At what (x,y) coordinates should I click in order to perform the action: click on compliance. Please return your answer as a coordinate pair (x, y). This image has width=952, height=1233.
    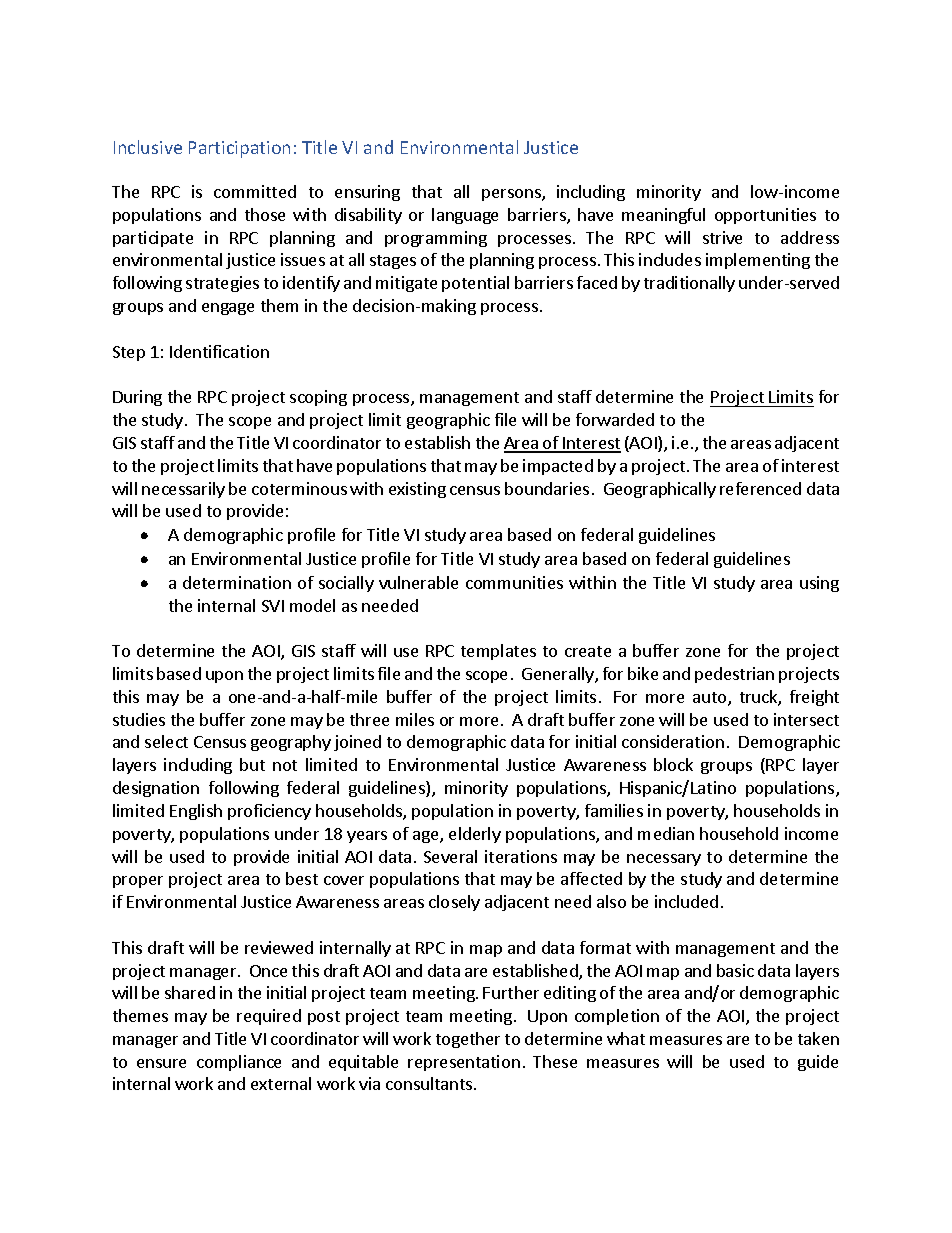
    Looking at the image, I should click on (239, 1063).
